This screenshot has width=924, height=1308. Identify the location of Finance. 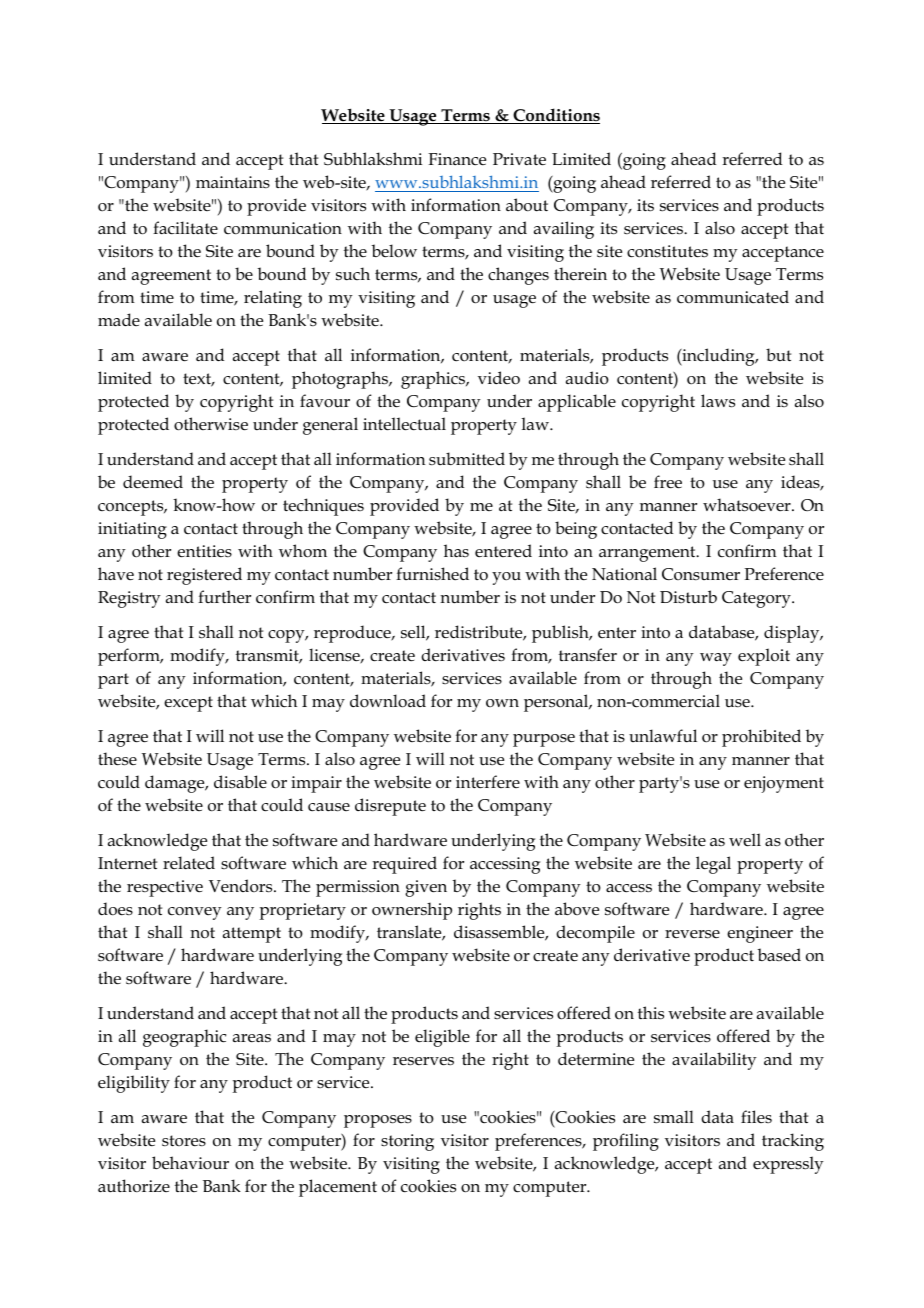
(457, 159).
